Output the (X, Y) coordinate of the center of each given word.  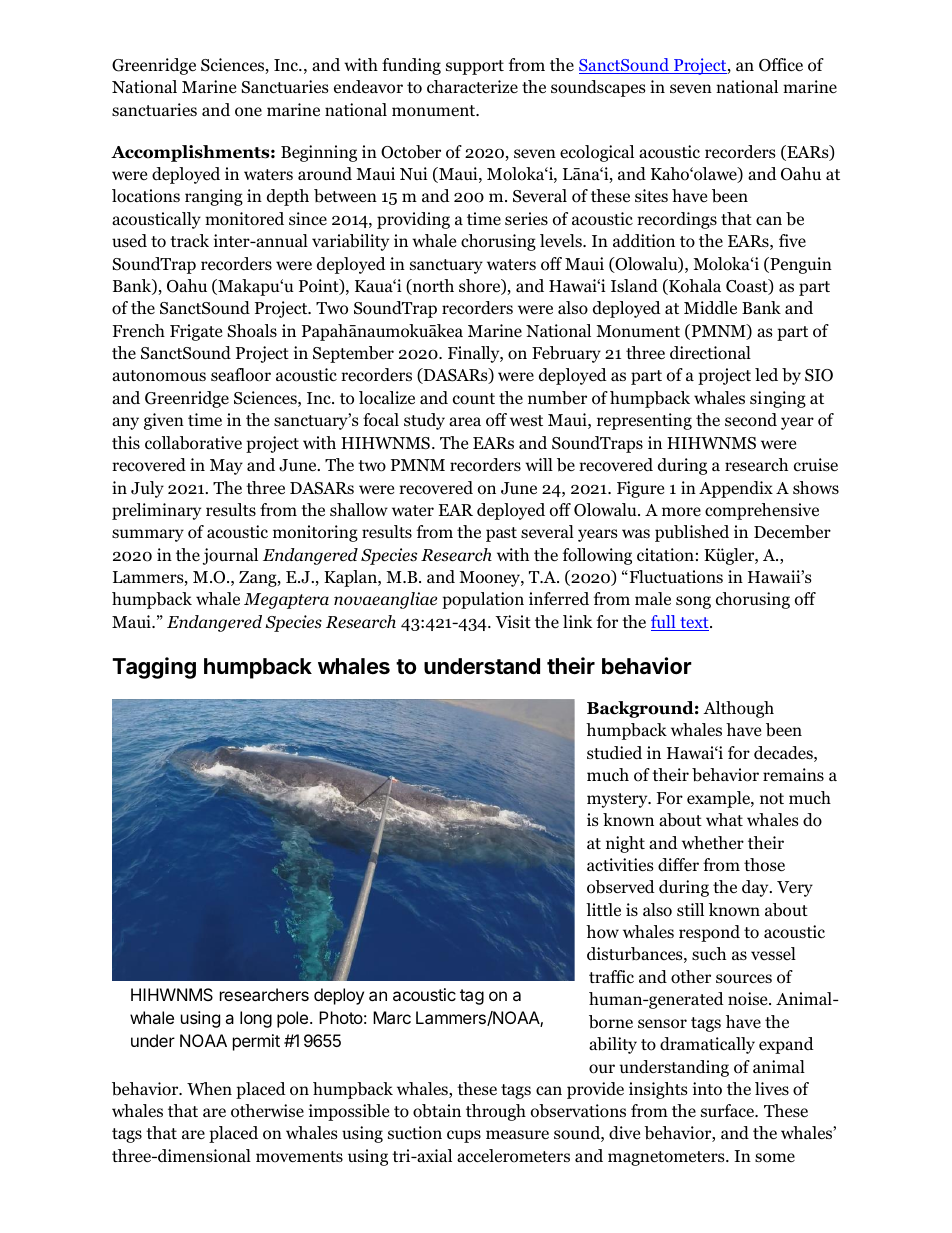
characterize (472, 87)
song (693, 602)
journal (230, 556)
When (209, 1088)
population (483, 600)
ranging (214, 197)
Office (781, 65)
